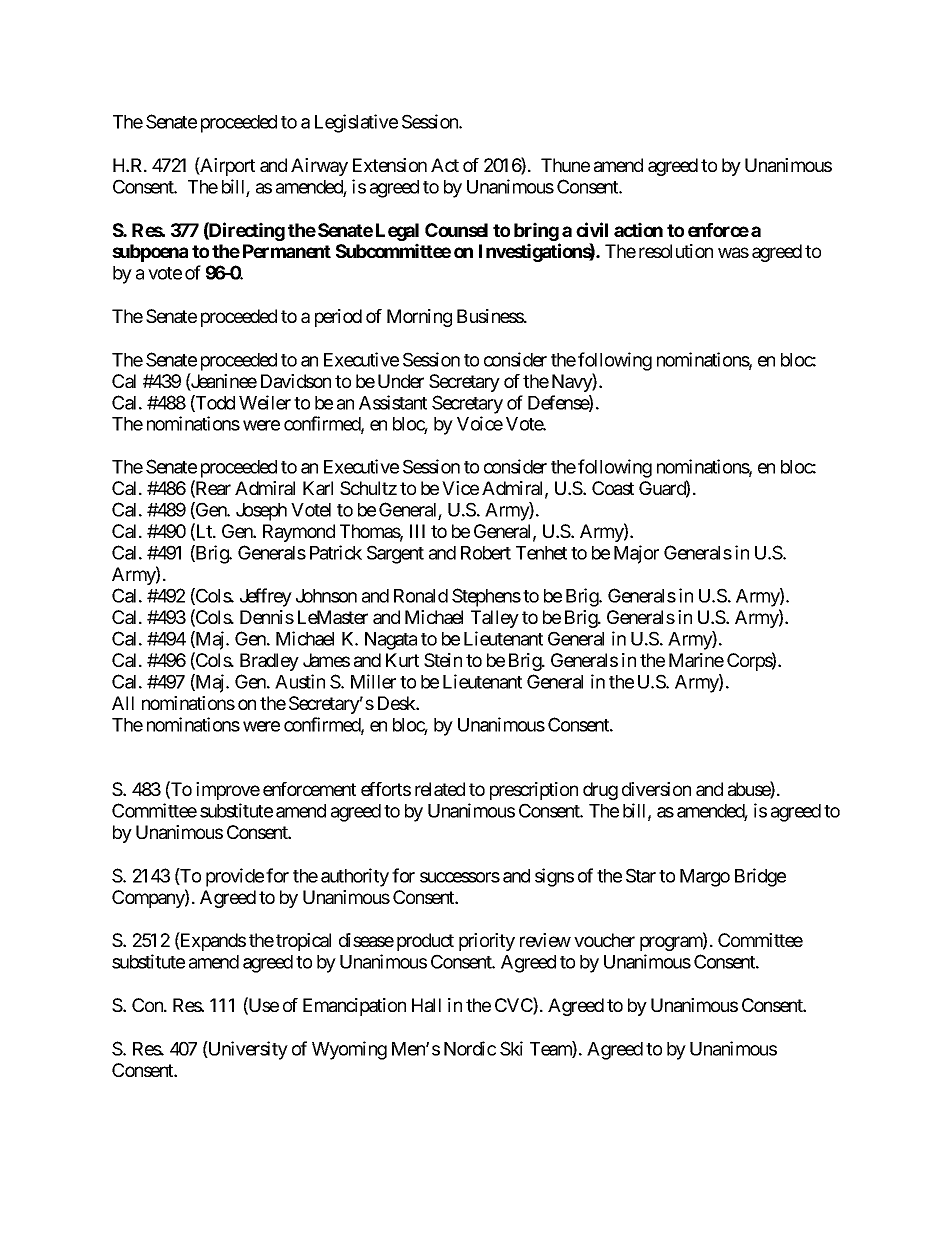 The image size is (952, 1233). Describe the element at coordinates (604, 940) in the screenshot. I see `voucher` at that location.
